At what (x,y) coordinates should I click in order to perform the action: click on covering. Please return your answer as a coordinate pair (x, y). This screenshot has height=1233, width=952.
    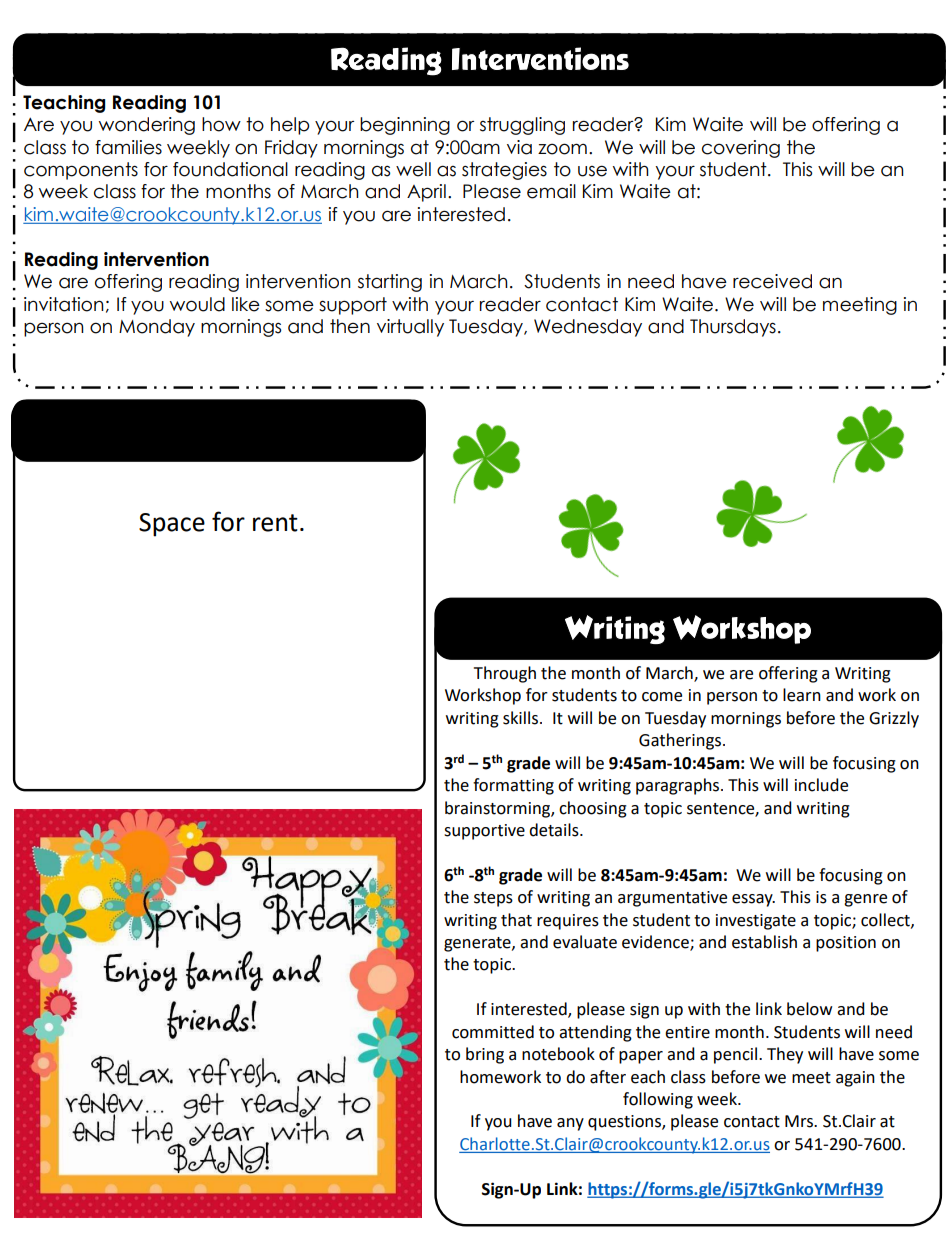
    Looking at the image, I should click on (741, 149).
